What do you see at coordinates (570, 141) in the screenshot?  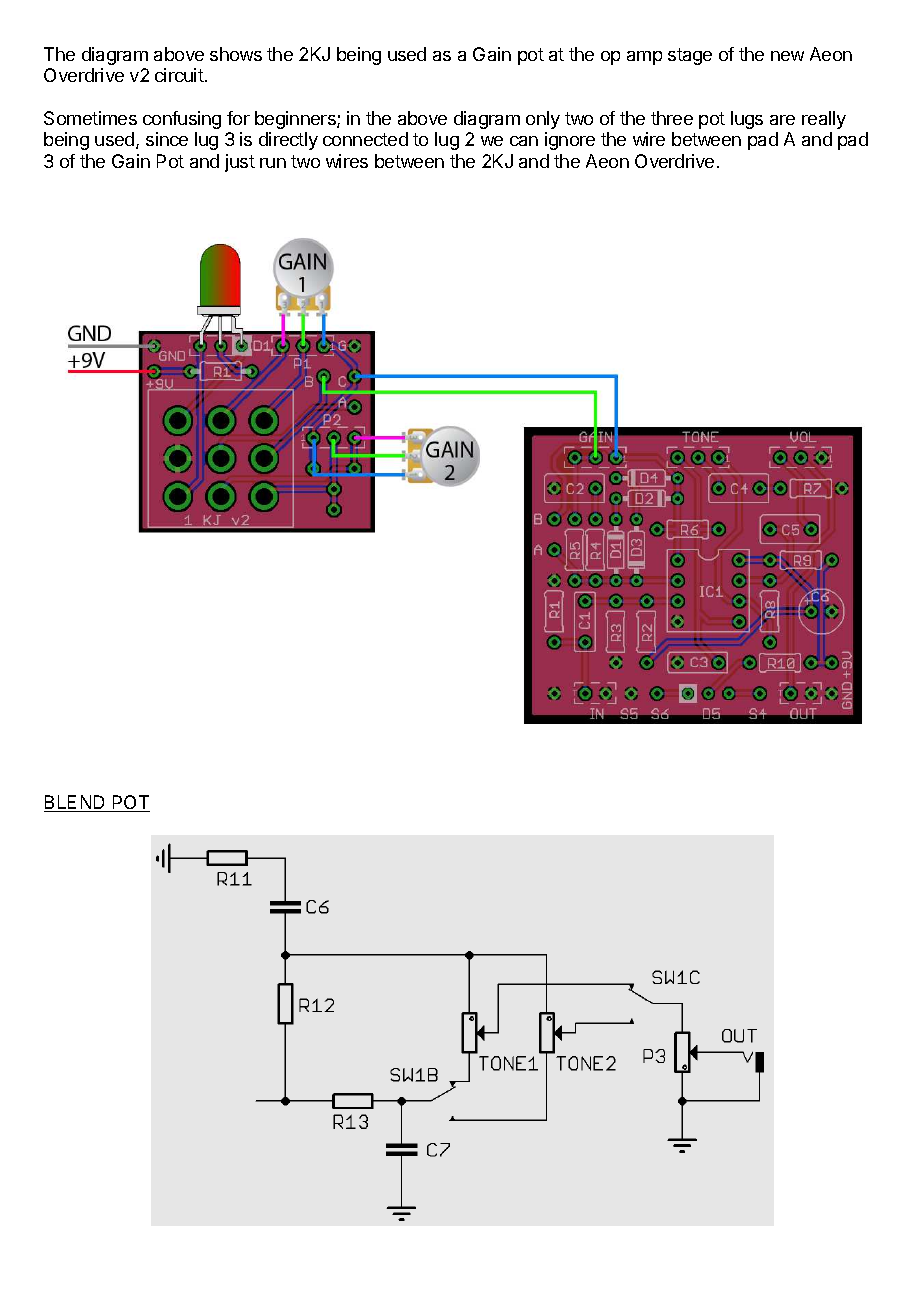 I see `ignore` at bounding box center [570, 141].
